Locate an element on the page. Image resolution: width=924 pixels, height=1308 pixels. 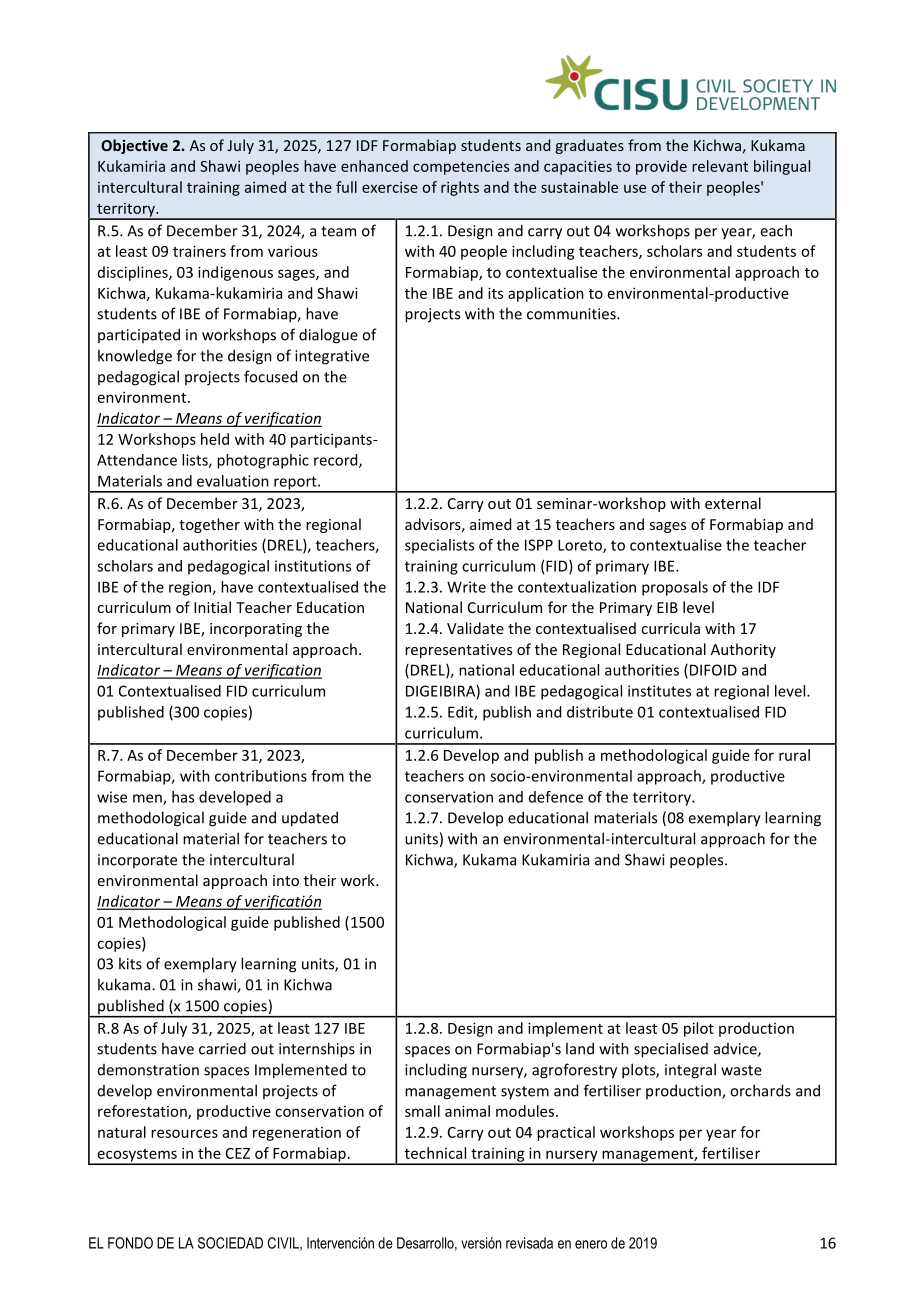
incorporating is located at coordinates (256, 630).
